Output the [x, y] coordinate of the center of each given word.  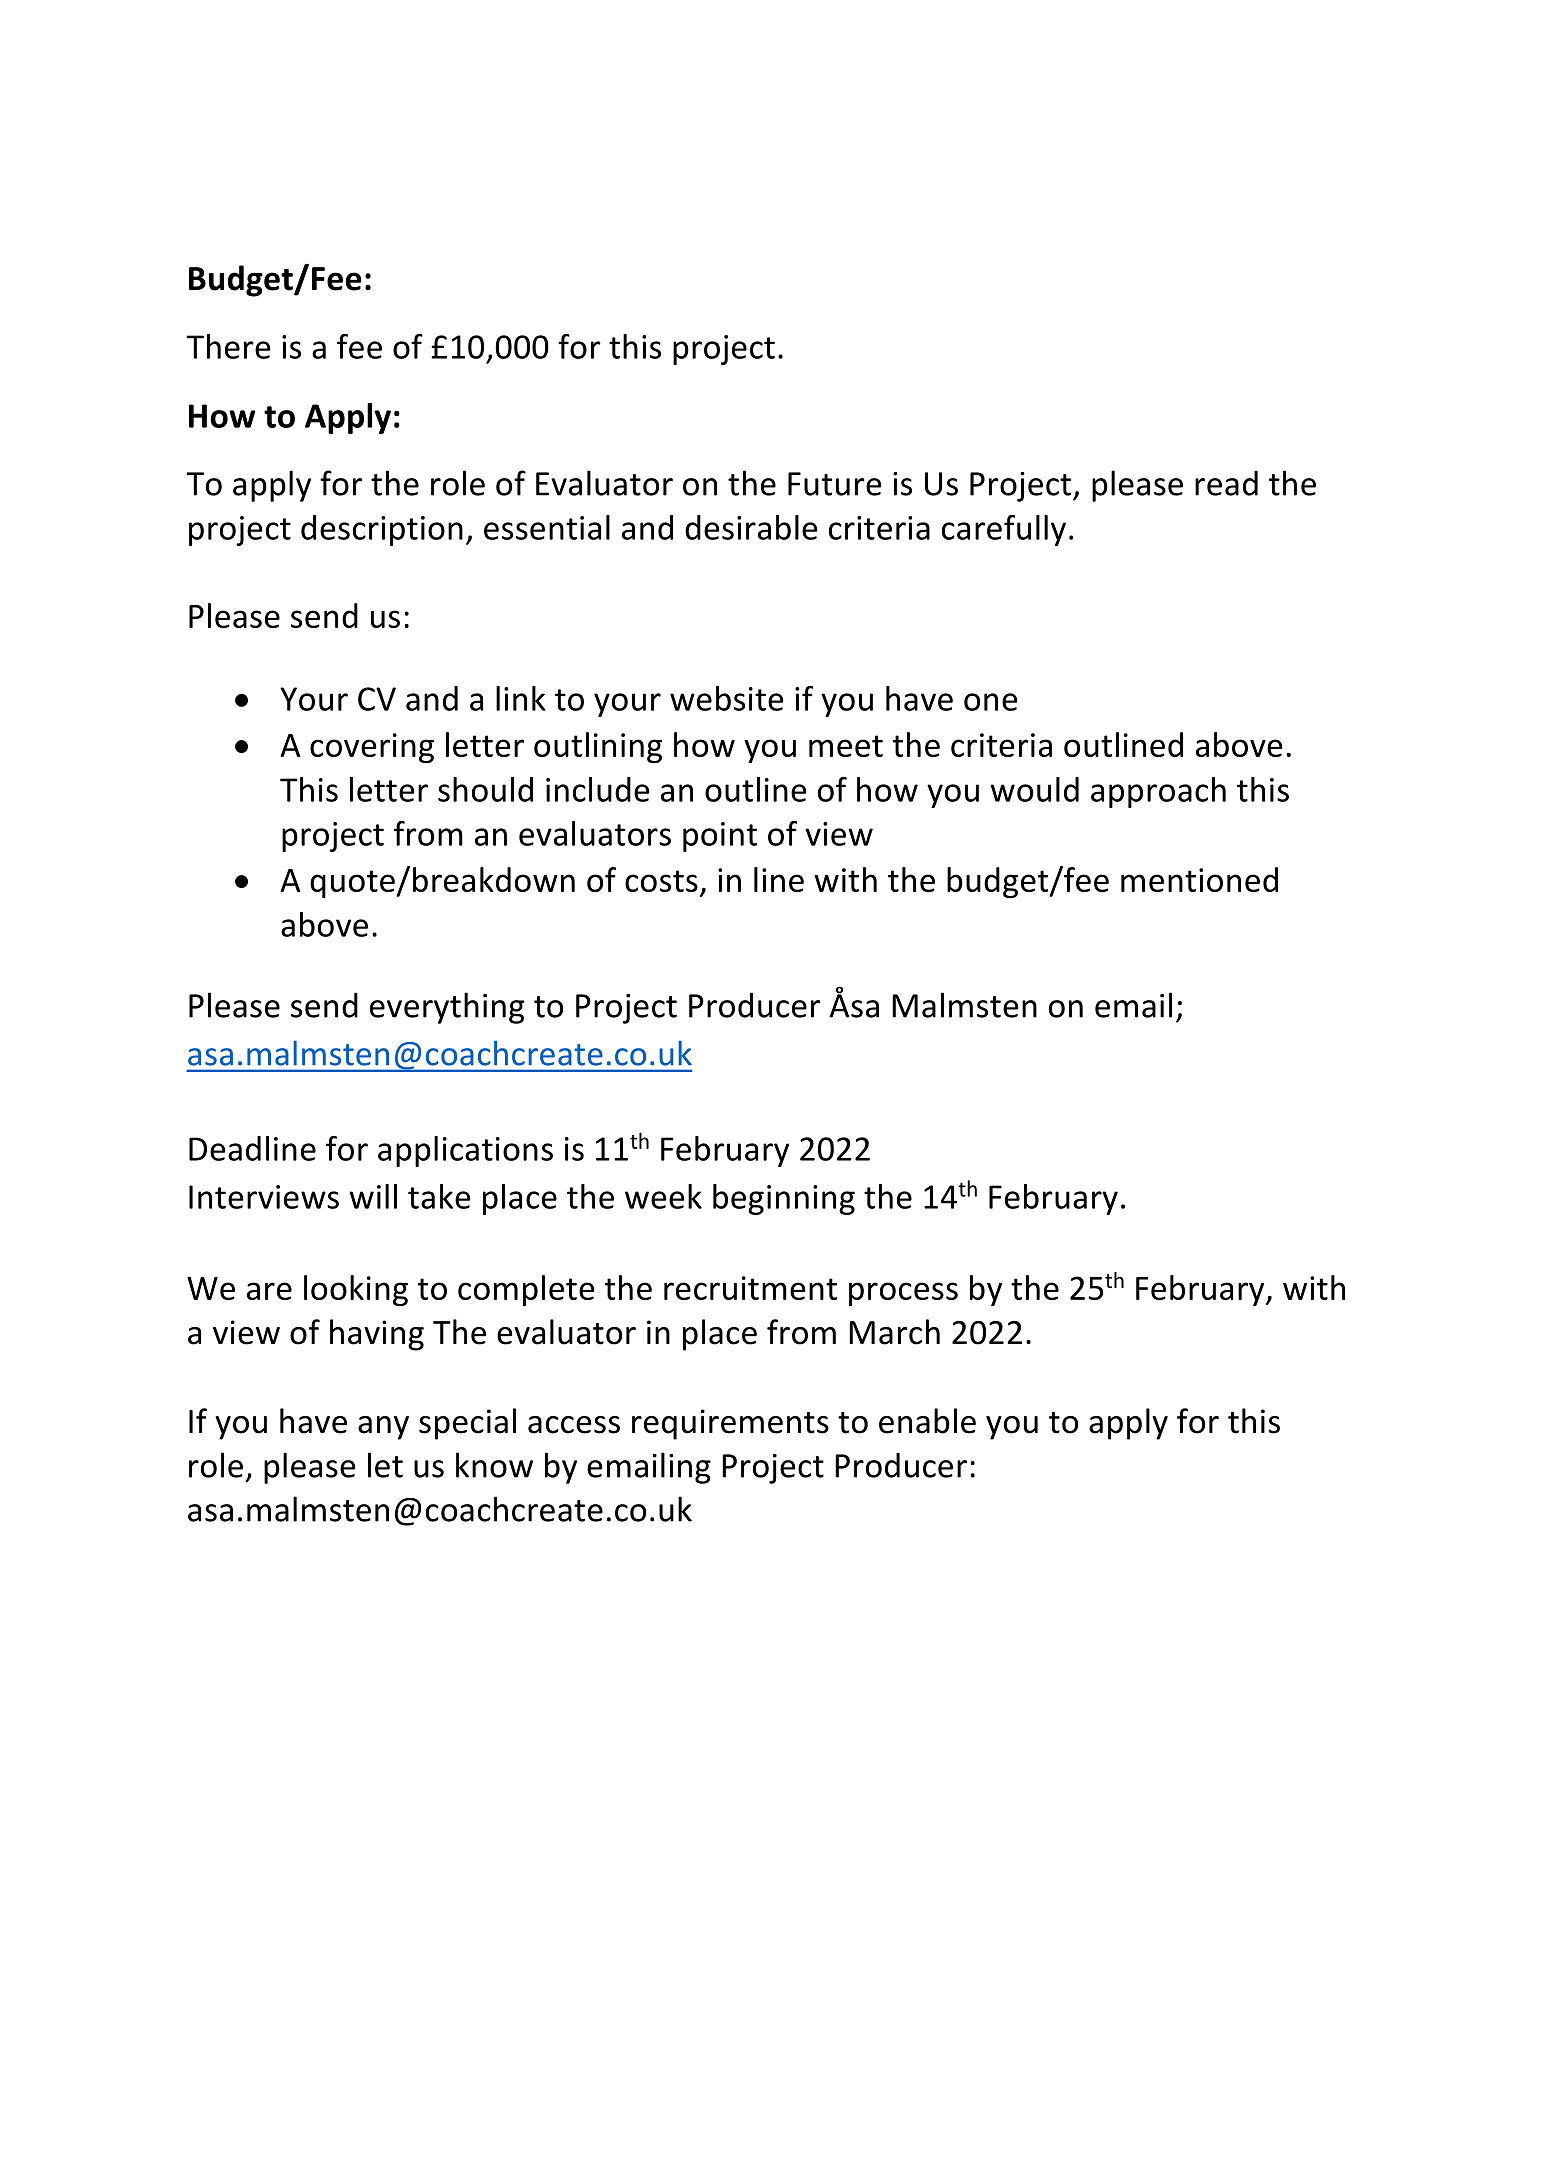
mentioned [1199, 879]
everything [447, 1008]
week [663, 1196]
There [229, 346]
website [727, 698]
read [1226, 483]
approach [1158, 792]
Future [835, 484]
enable [927, 1421]
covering [372, 748]
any [383, 1428]
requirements [730, 1424]
